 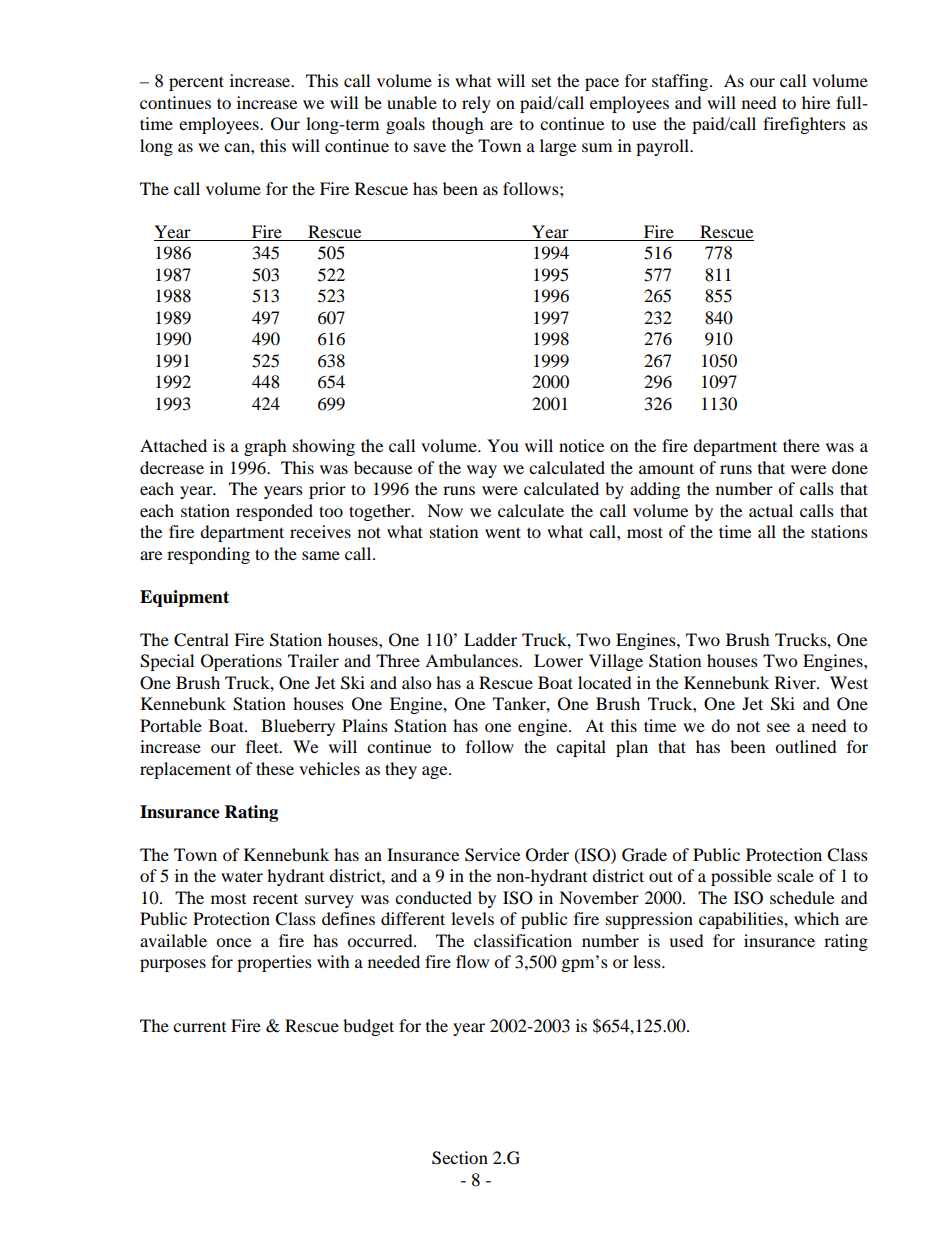 What do you see at coordinates (742, 920) in the screenshot?
I see `capabilities` at bounding box center [742, 920].
